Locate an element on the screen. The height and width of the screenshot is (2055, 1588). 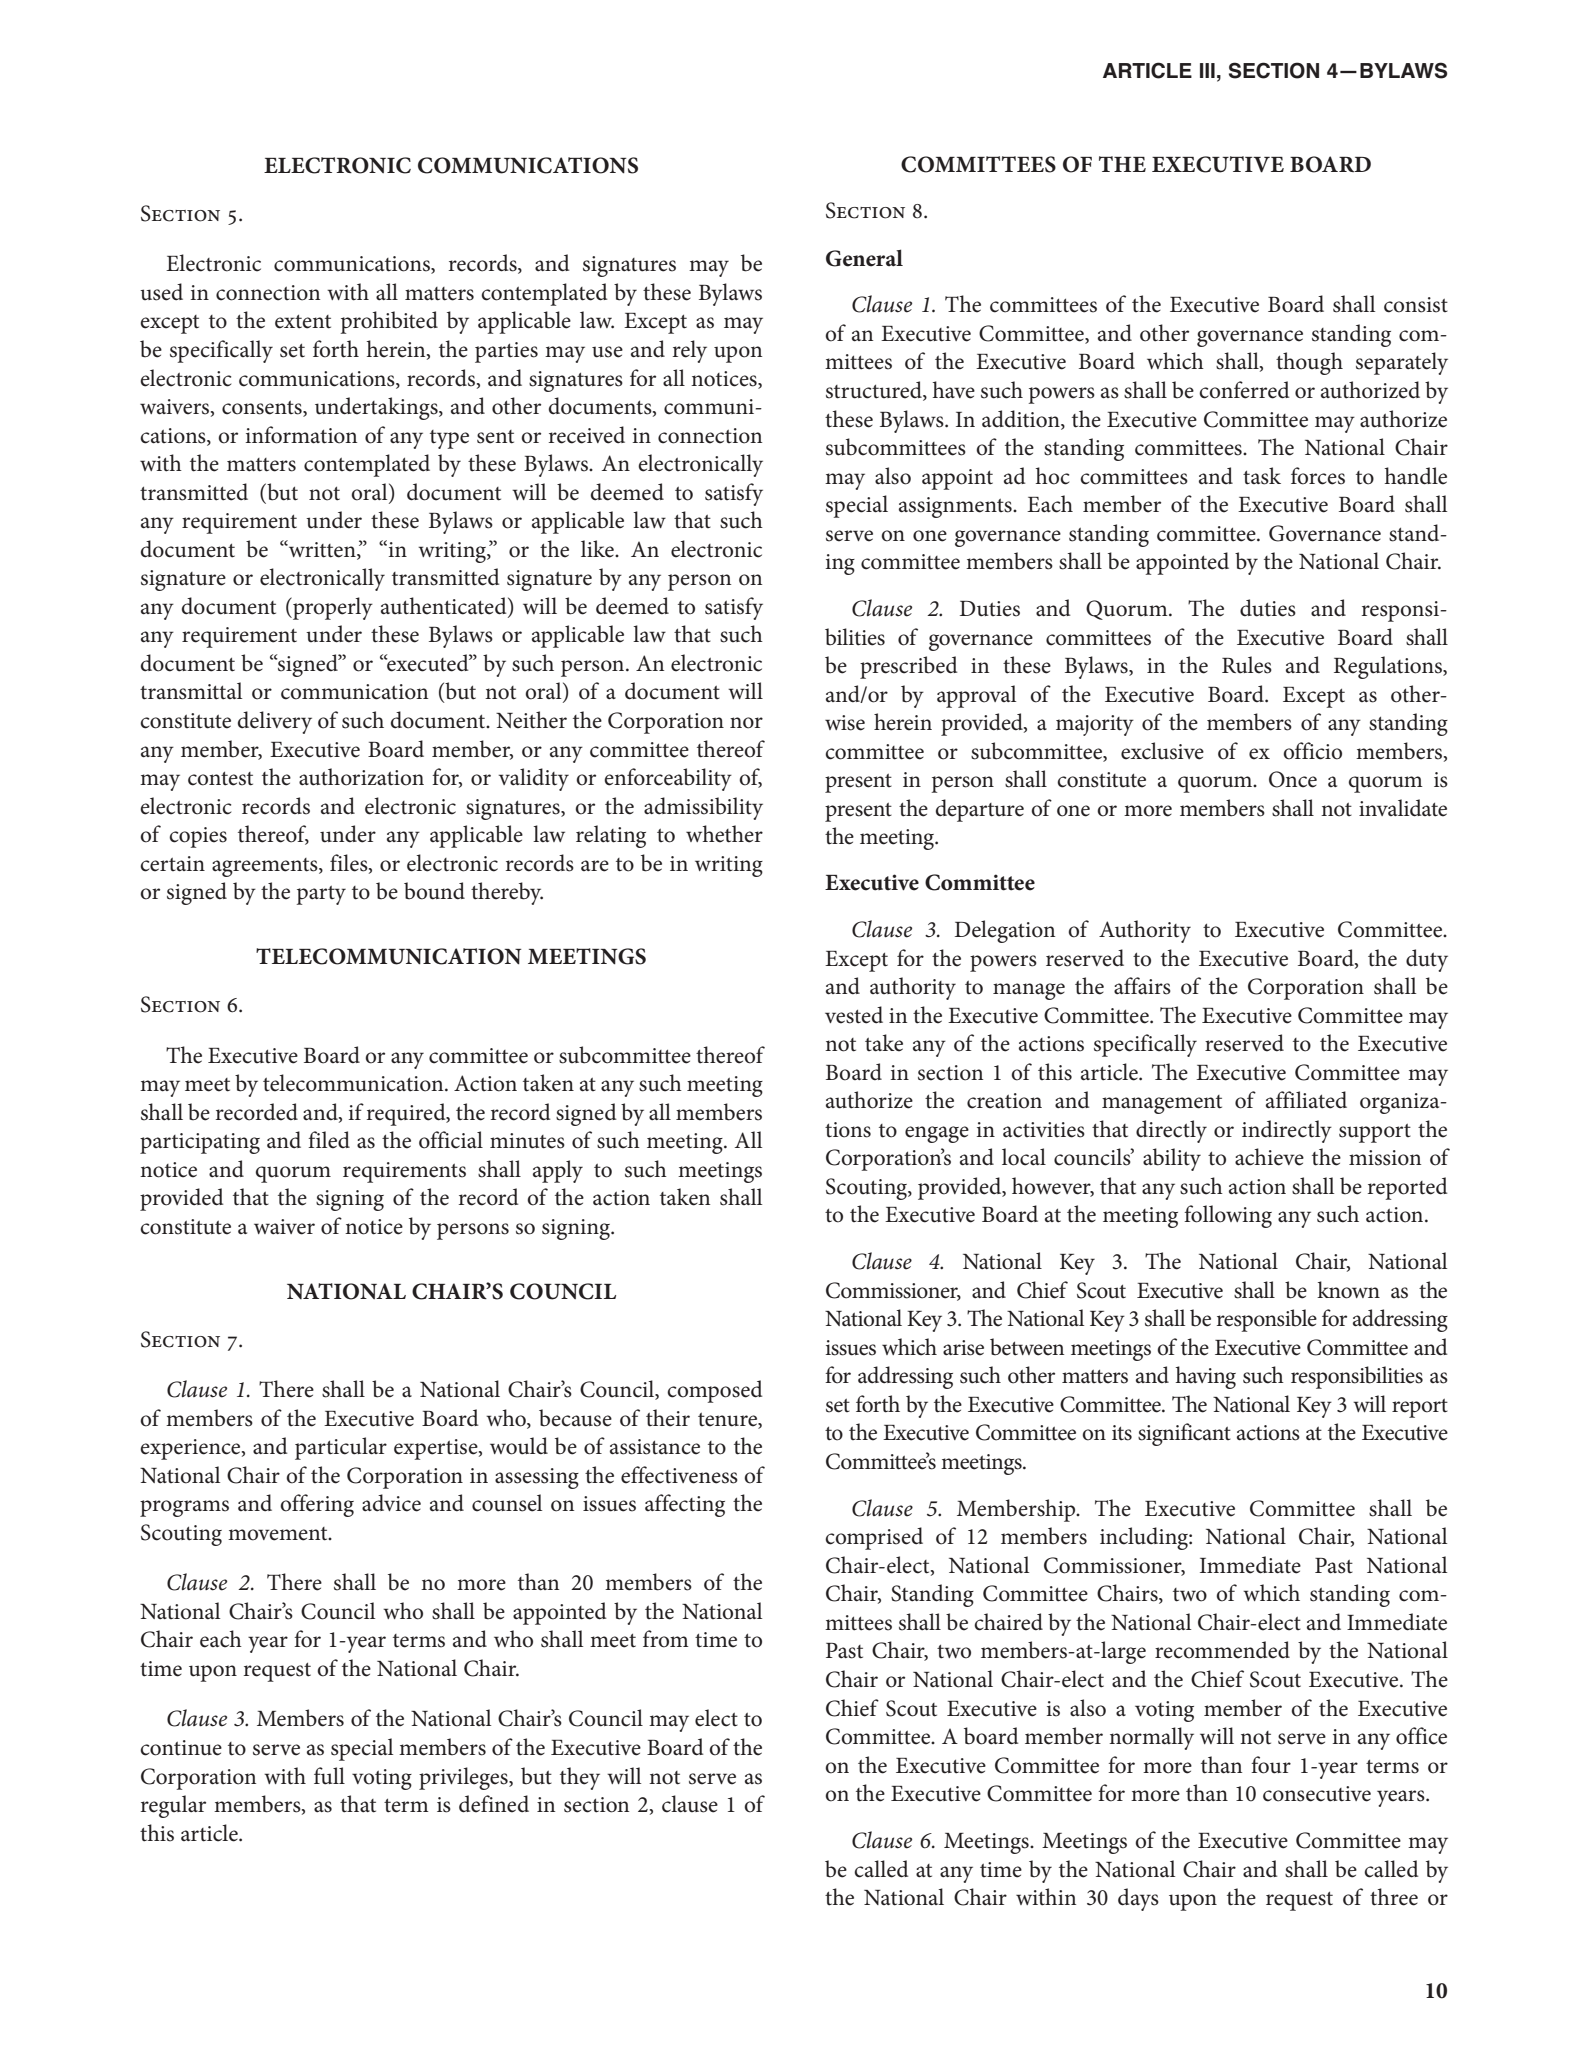
III is located at coordinates (1207, 70).
